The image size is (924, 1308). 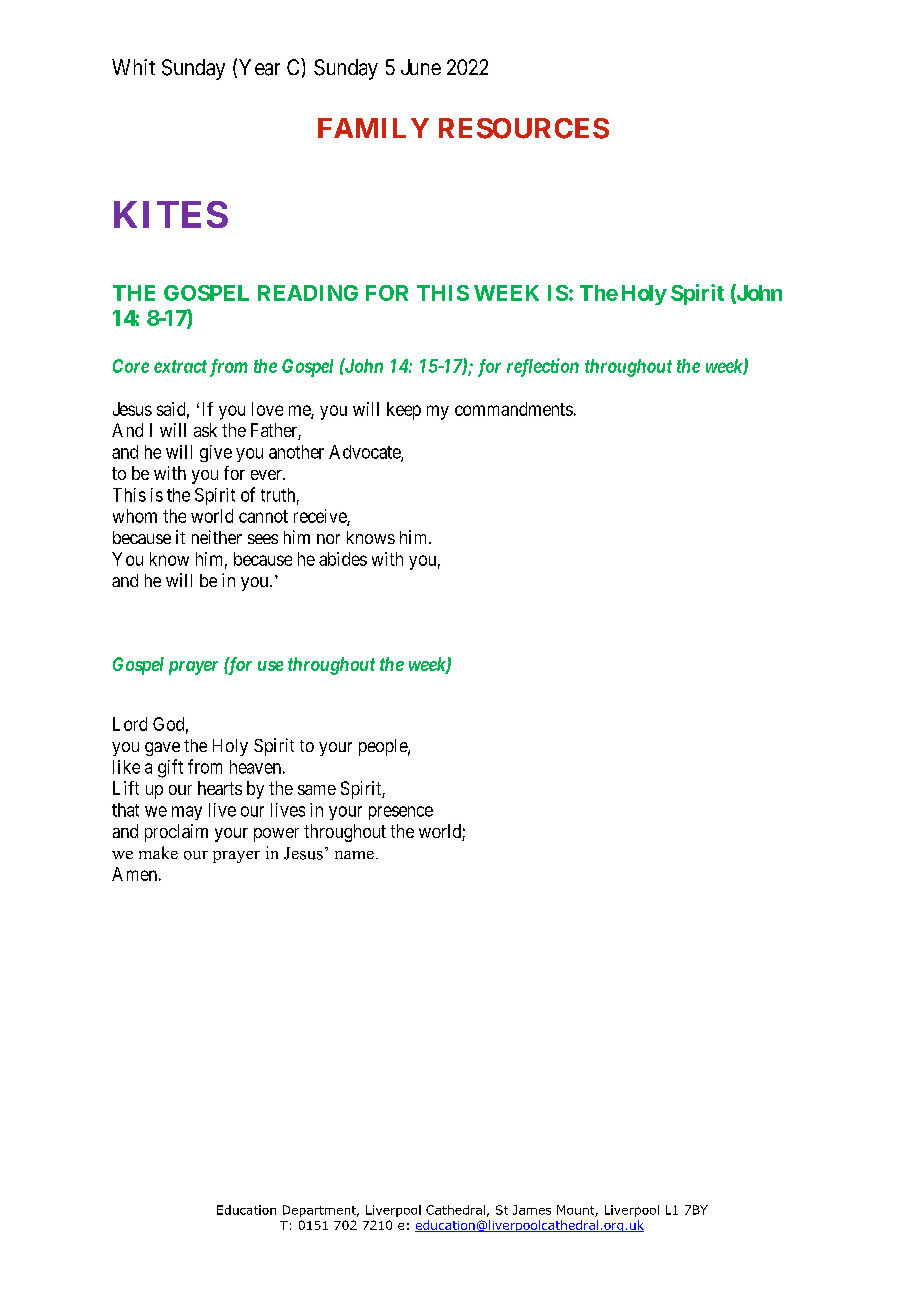 What do you see at coordinates (373, 128) in the screenshot?
I see `FAMILY` at bounding box center [373, 128].
